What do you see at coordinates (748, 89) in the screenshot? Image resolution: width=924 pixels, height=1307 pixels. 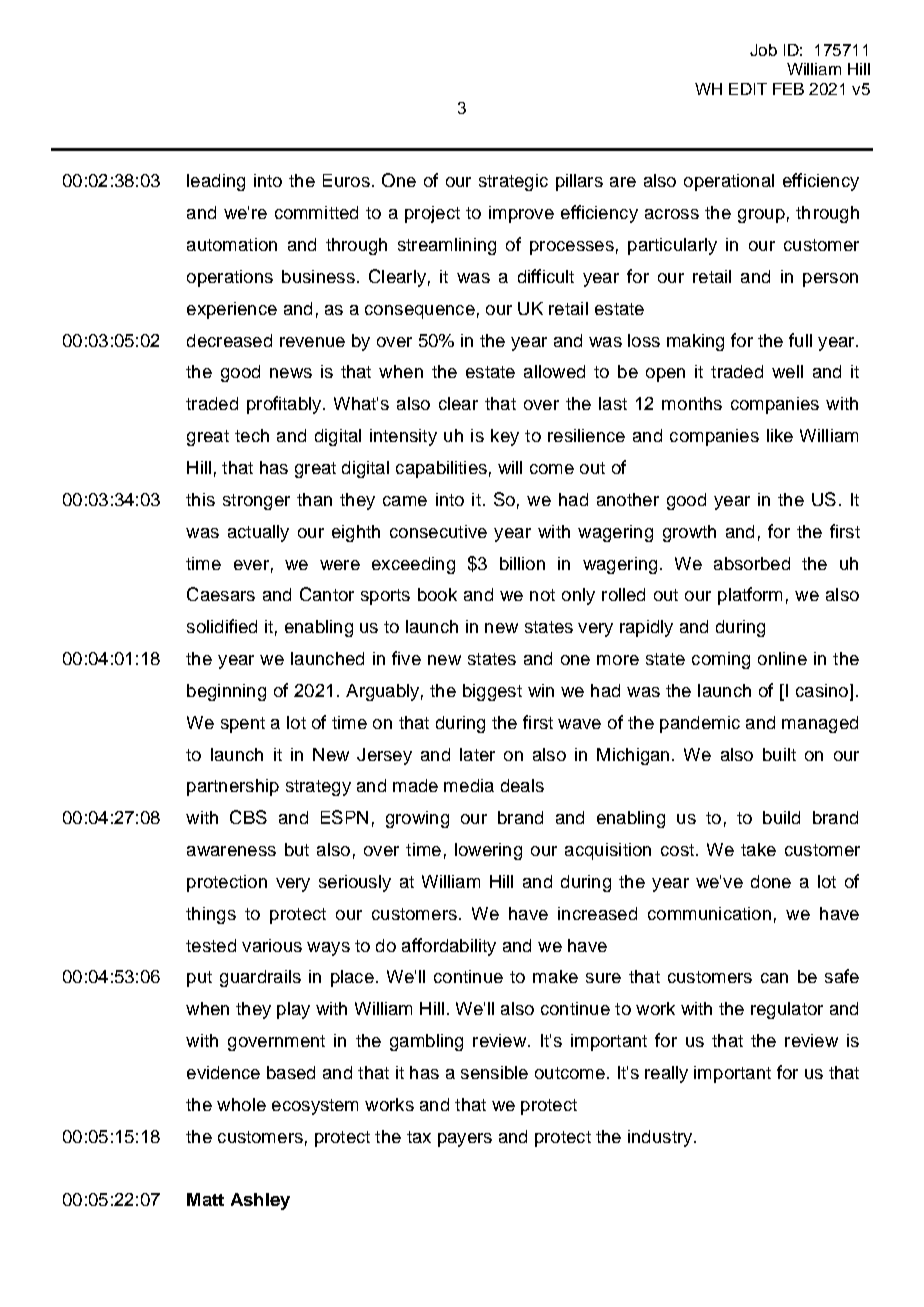 I see `EDIT` at bounding box center [748, 89].
